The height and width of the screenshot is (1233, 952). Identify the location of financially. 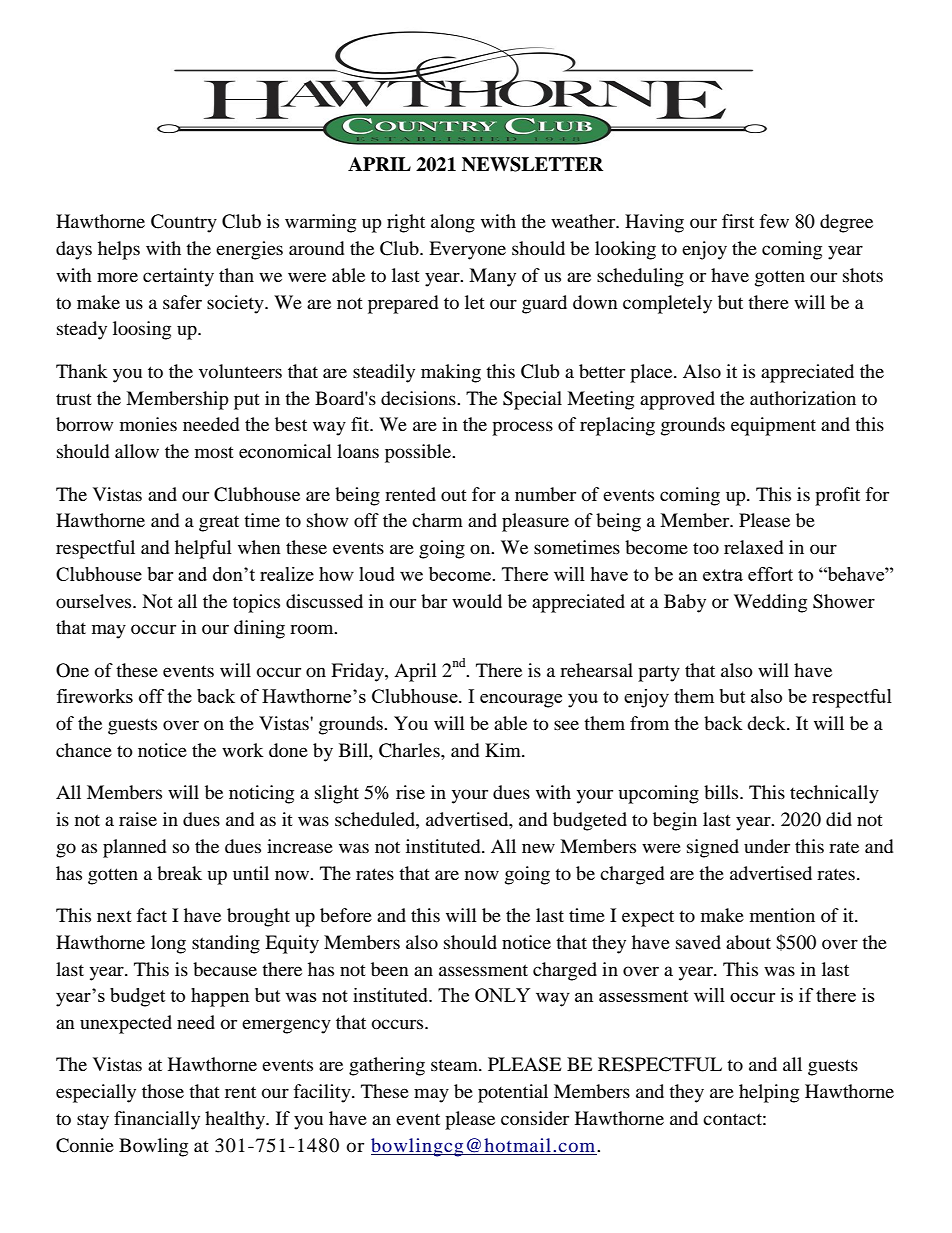
(157, 1120).
